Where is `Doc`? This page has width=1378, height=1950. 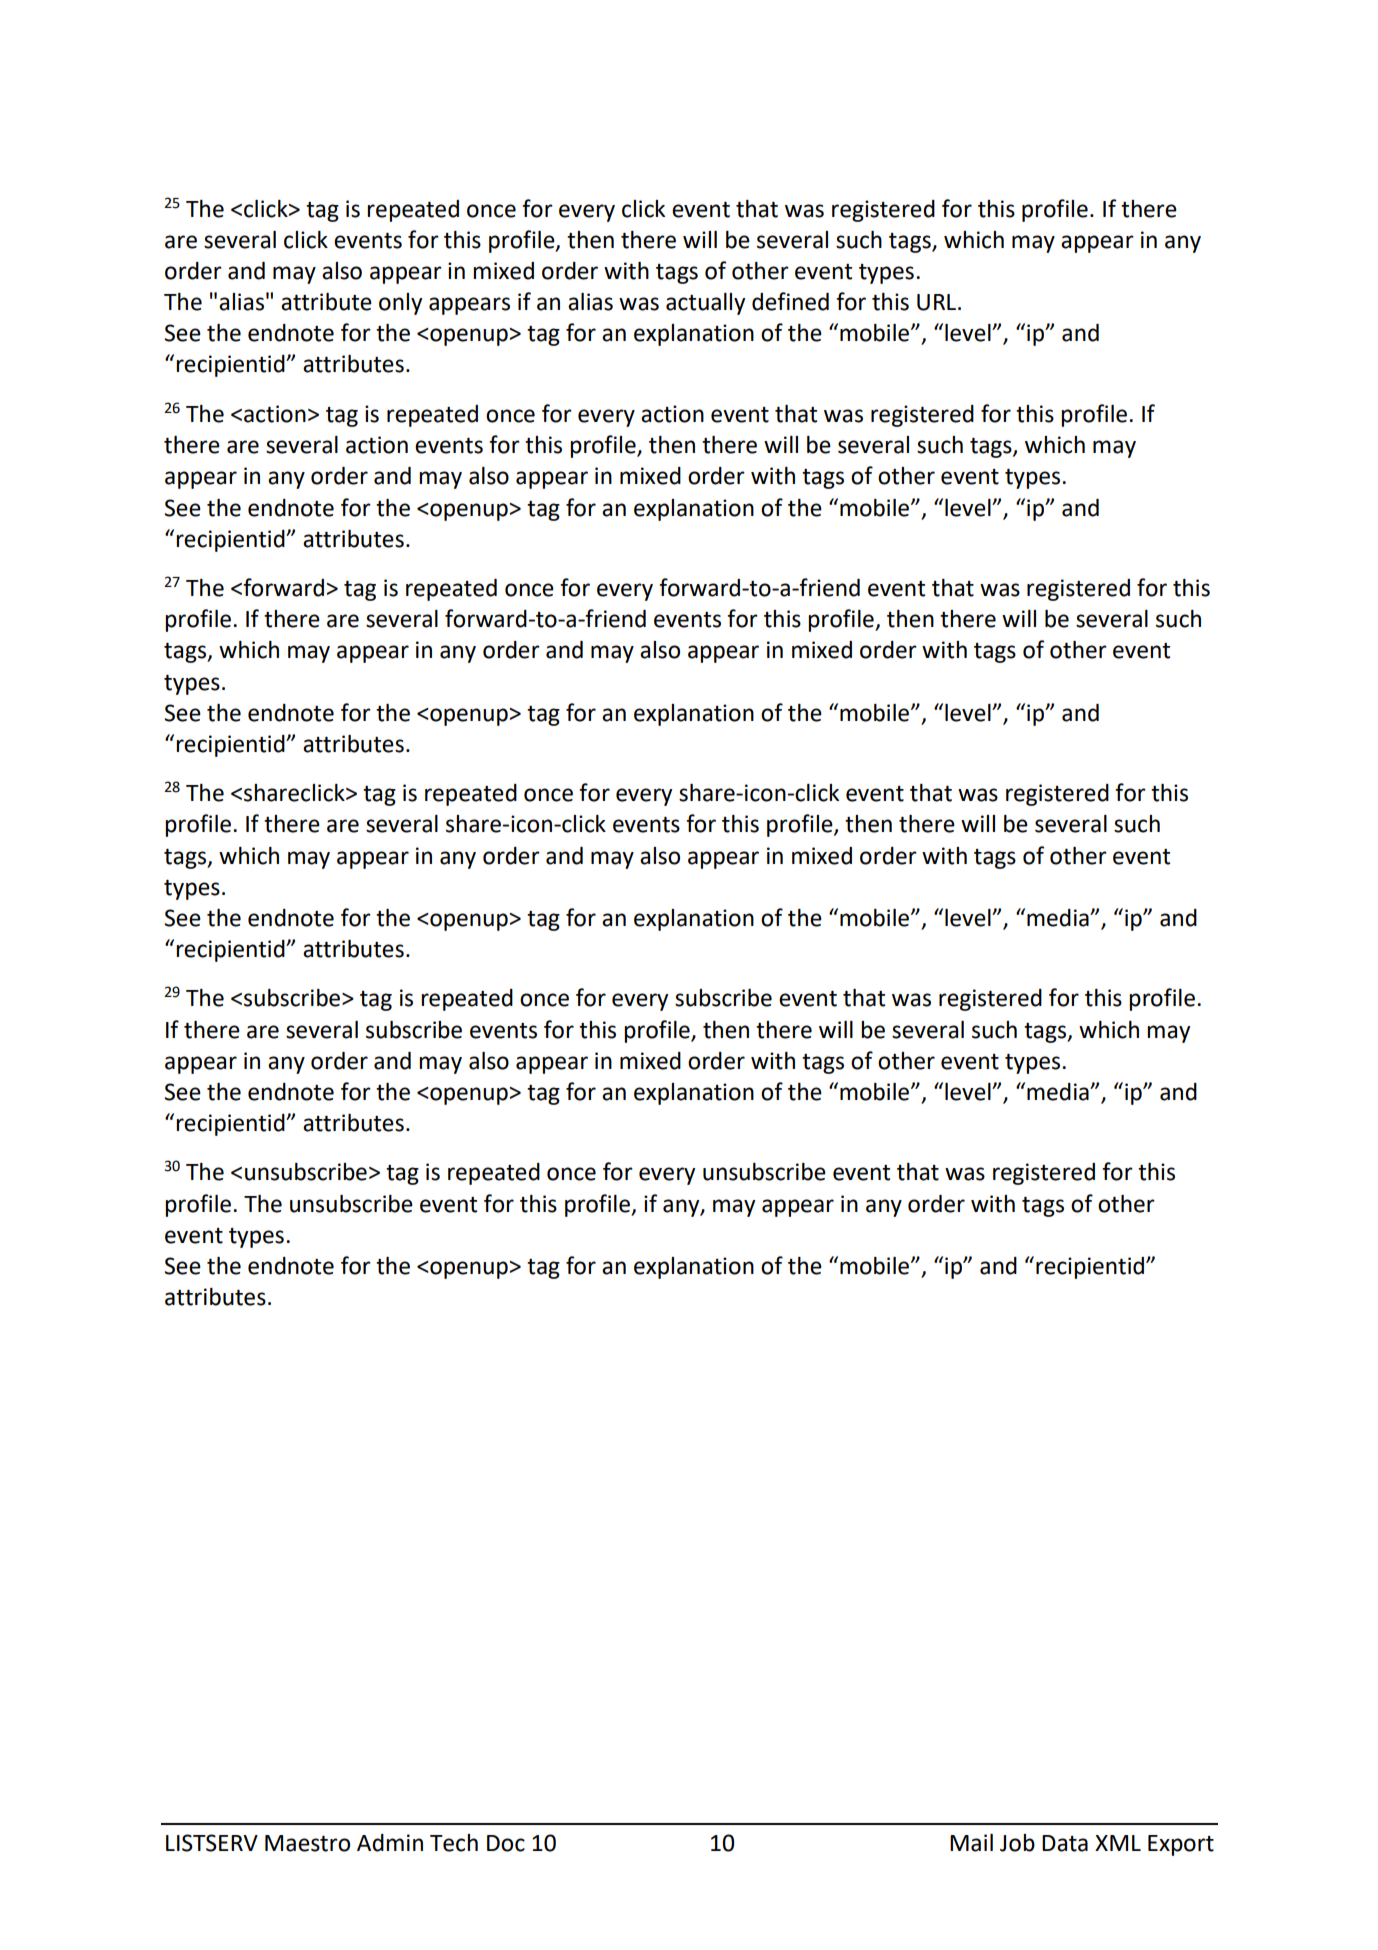
Doc is located at coordinates (506, 1843).
